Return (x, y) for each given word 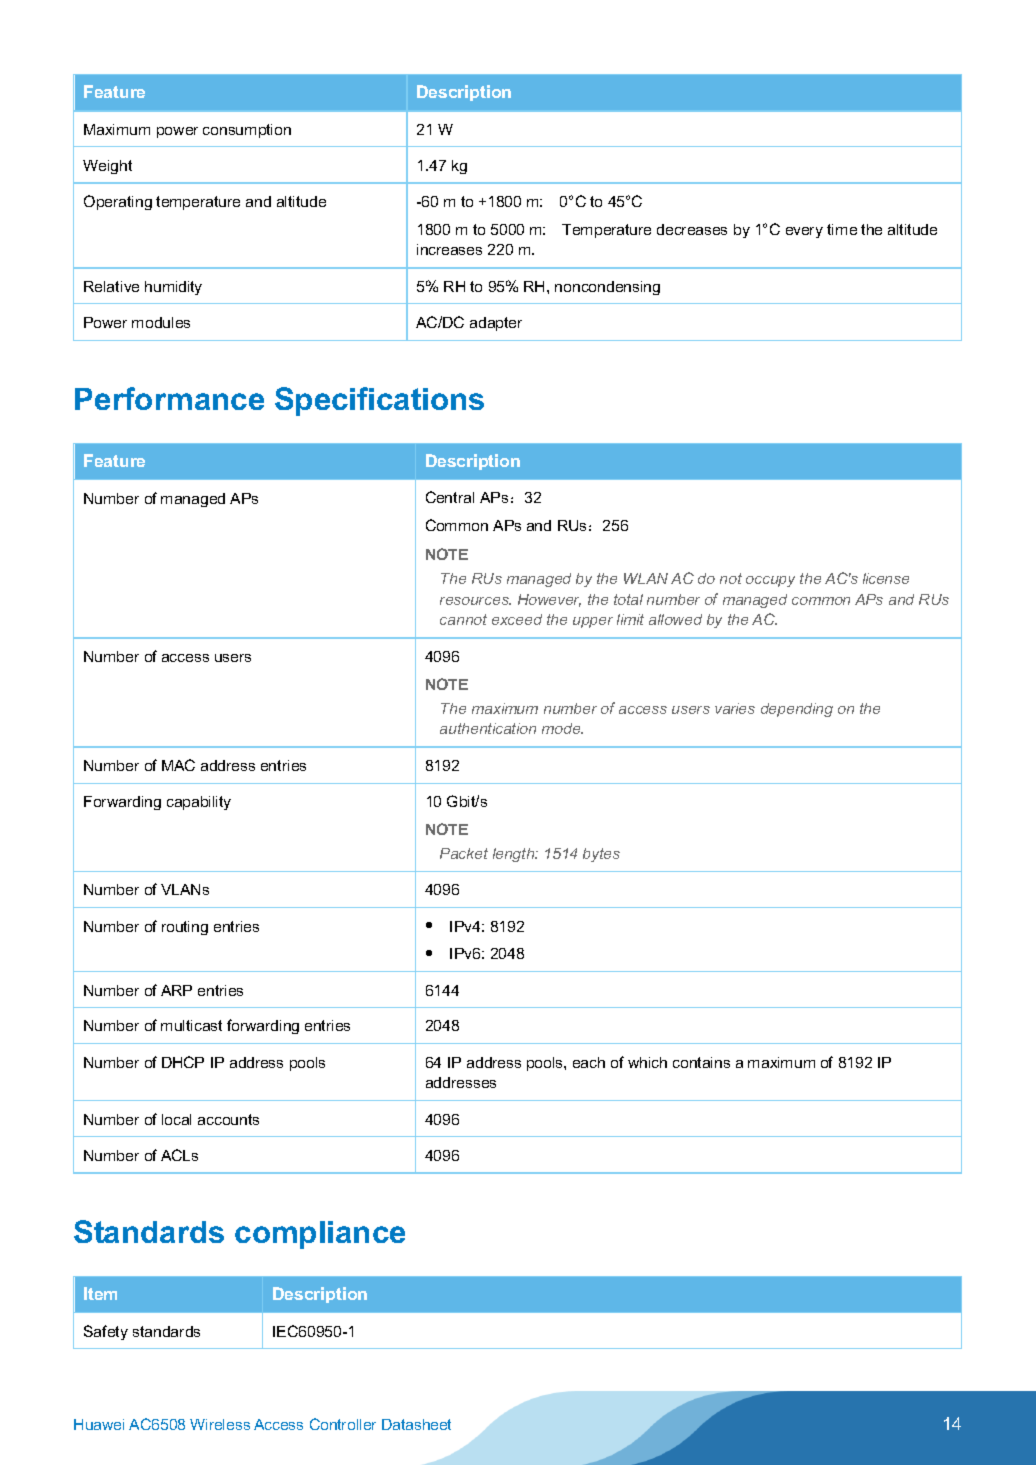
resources (475, 601)
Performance (169, 398)
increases (449, 249)
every (804, 232)
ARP (176, 990)
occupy (770, 581)
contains (701, 1062)
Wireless (220, 1424)
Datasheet (416, 1424)
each (589, 1062)
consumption (247, 131)
